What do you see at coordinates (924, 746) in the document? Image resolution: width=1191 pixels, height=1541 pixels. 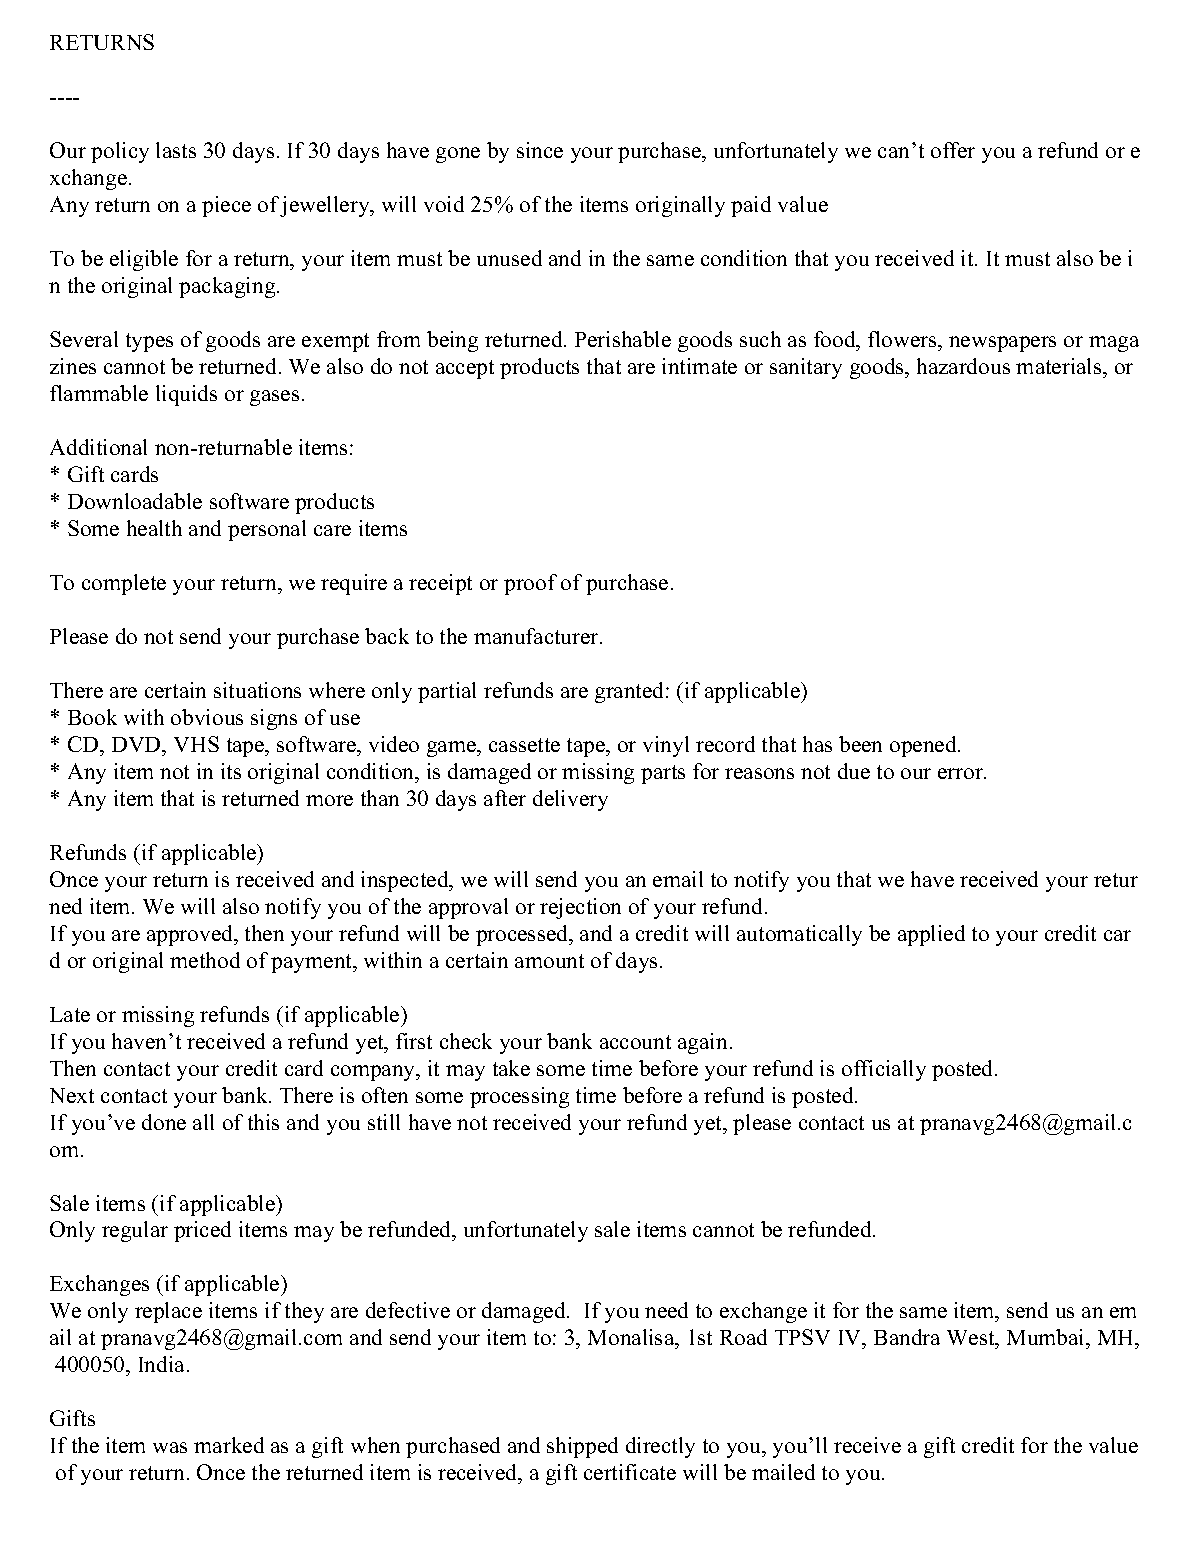 I see `opened` at bounding box center [924, 746].
